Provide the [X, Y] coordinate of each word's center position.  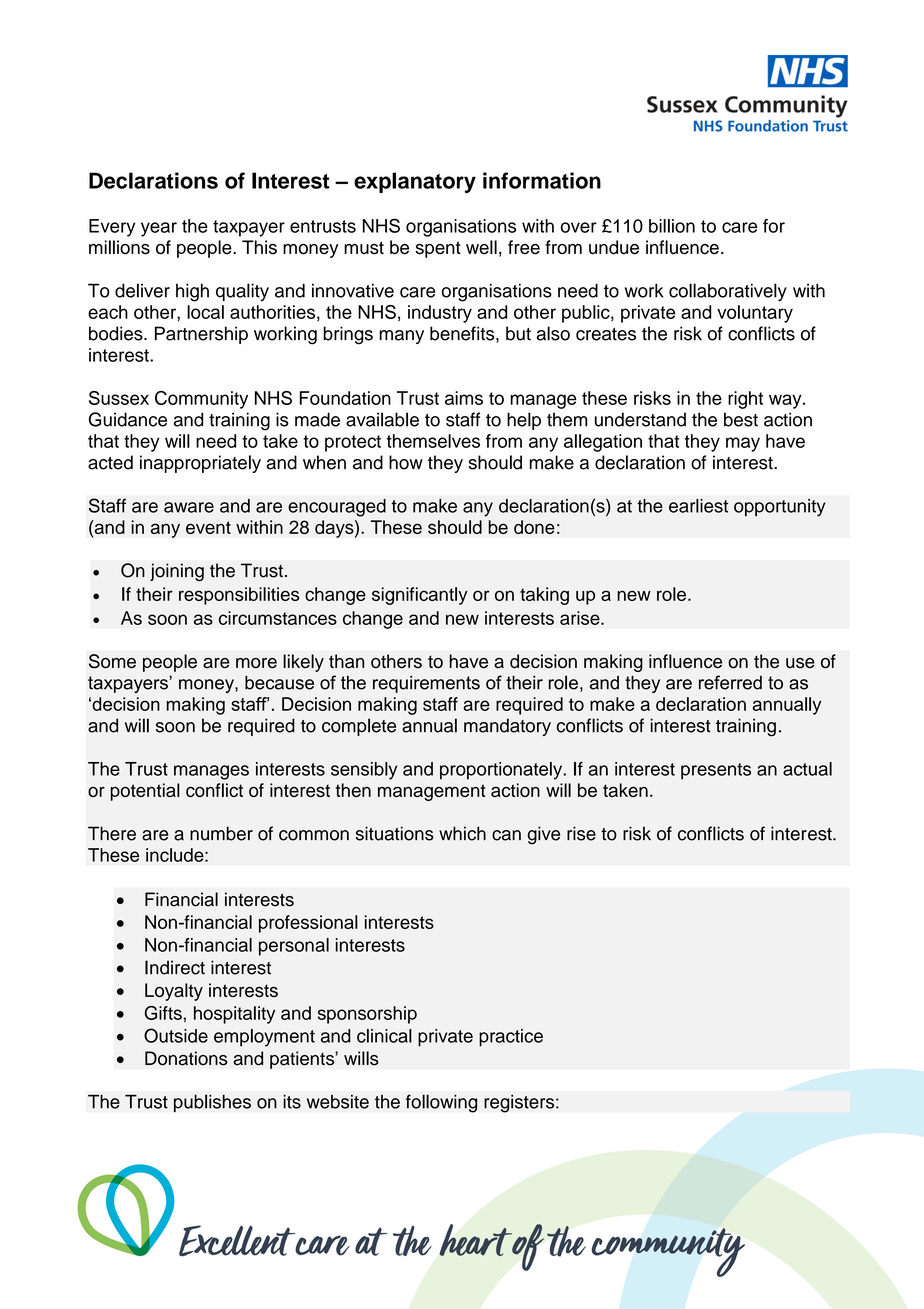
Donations [186, 1058]
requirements [426, 684]
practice [511, 1038]
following [441, 1103]
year [159, 229]
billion [672, 226]
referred [730, 682]
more [256, 663]
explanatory [415, 182]
